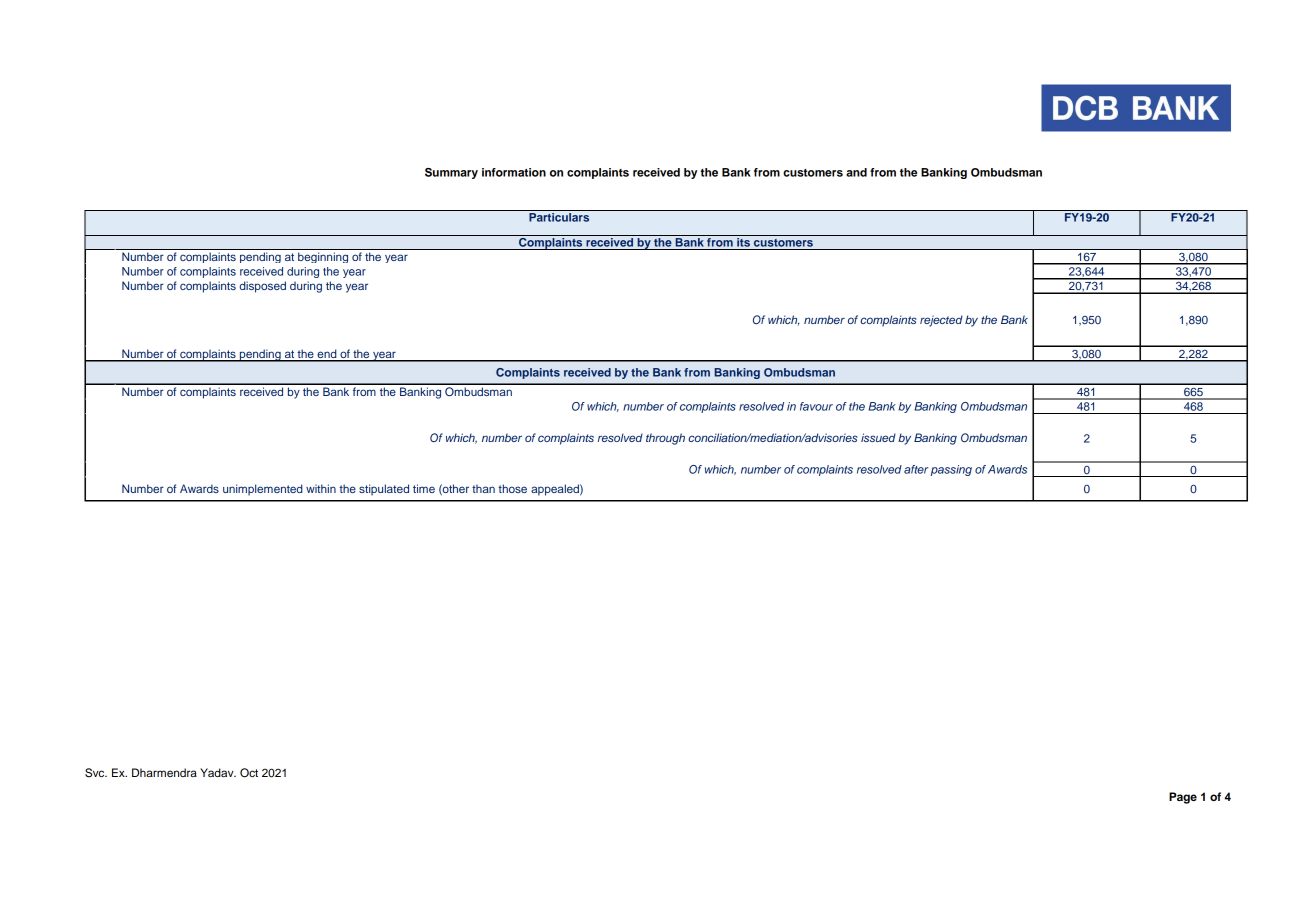 The width and height of the screenshot is (1316, 912). What do you see at coordinates (512, 488) in the screenshot?
I see `those` at bounding box center [512, 488].
